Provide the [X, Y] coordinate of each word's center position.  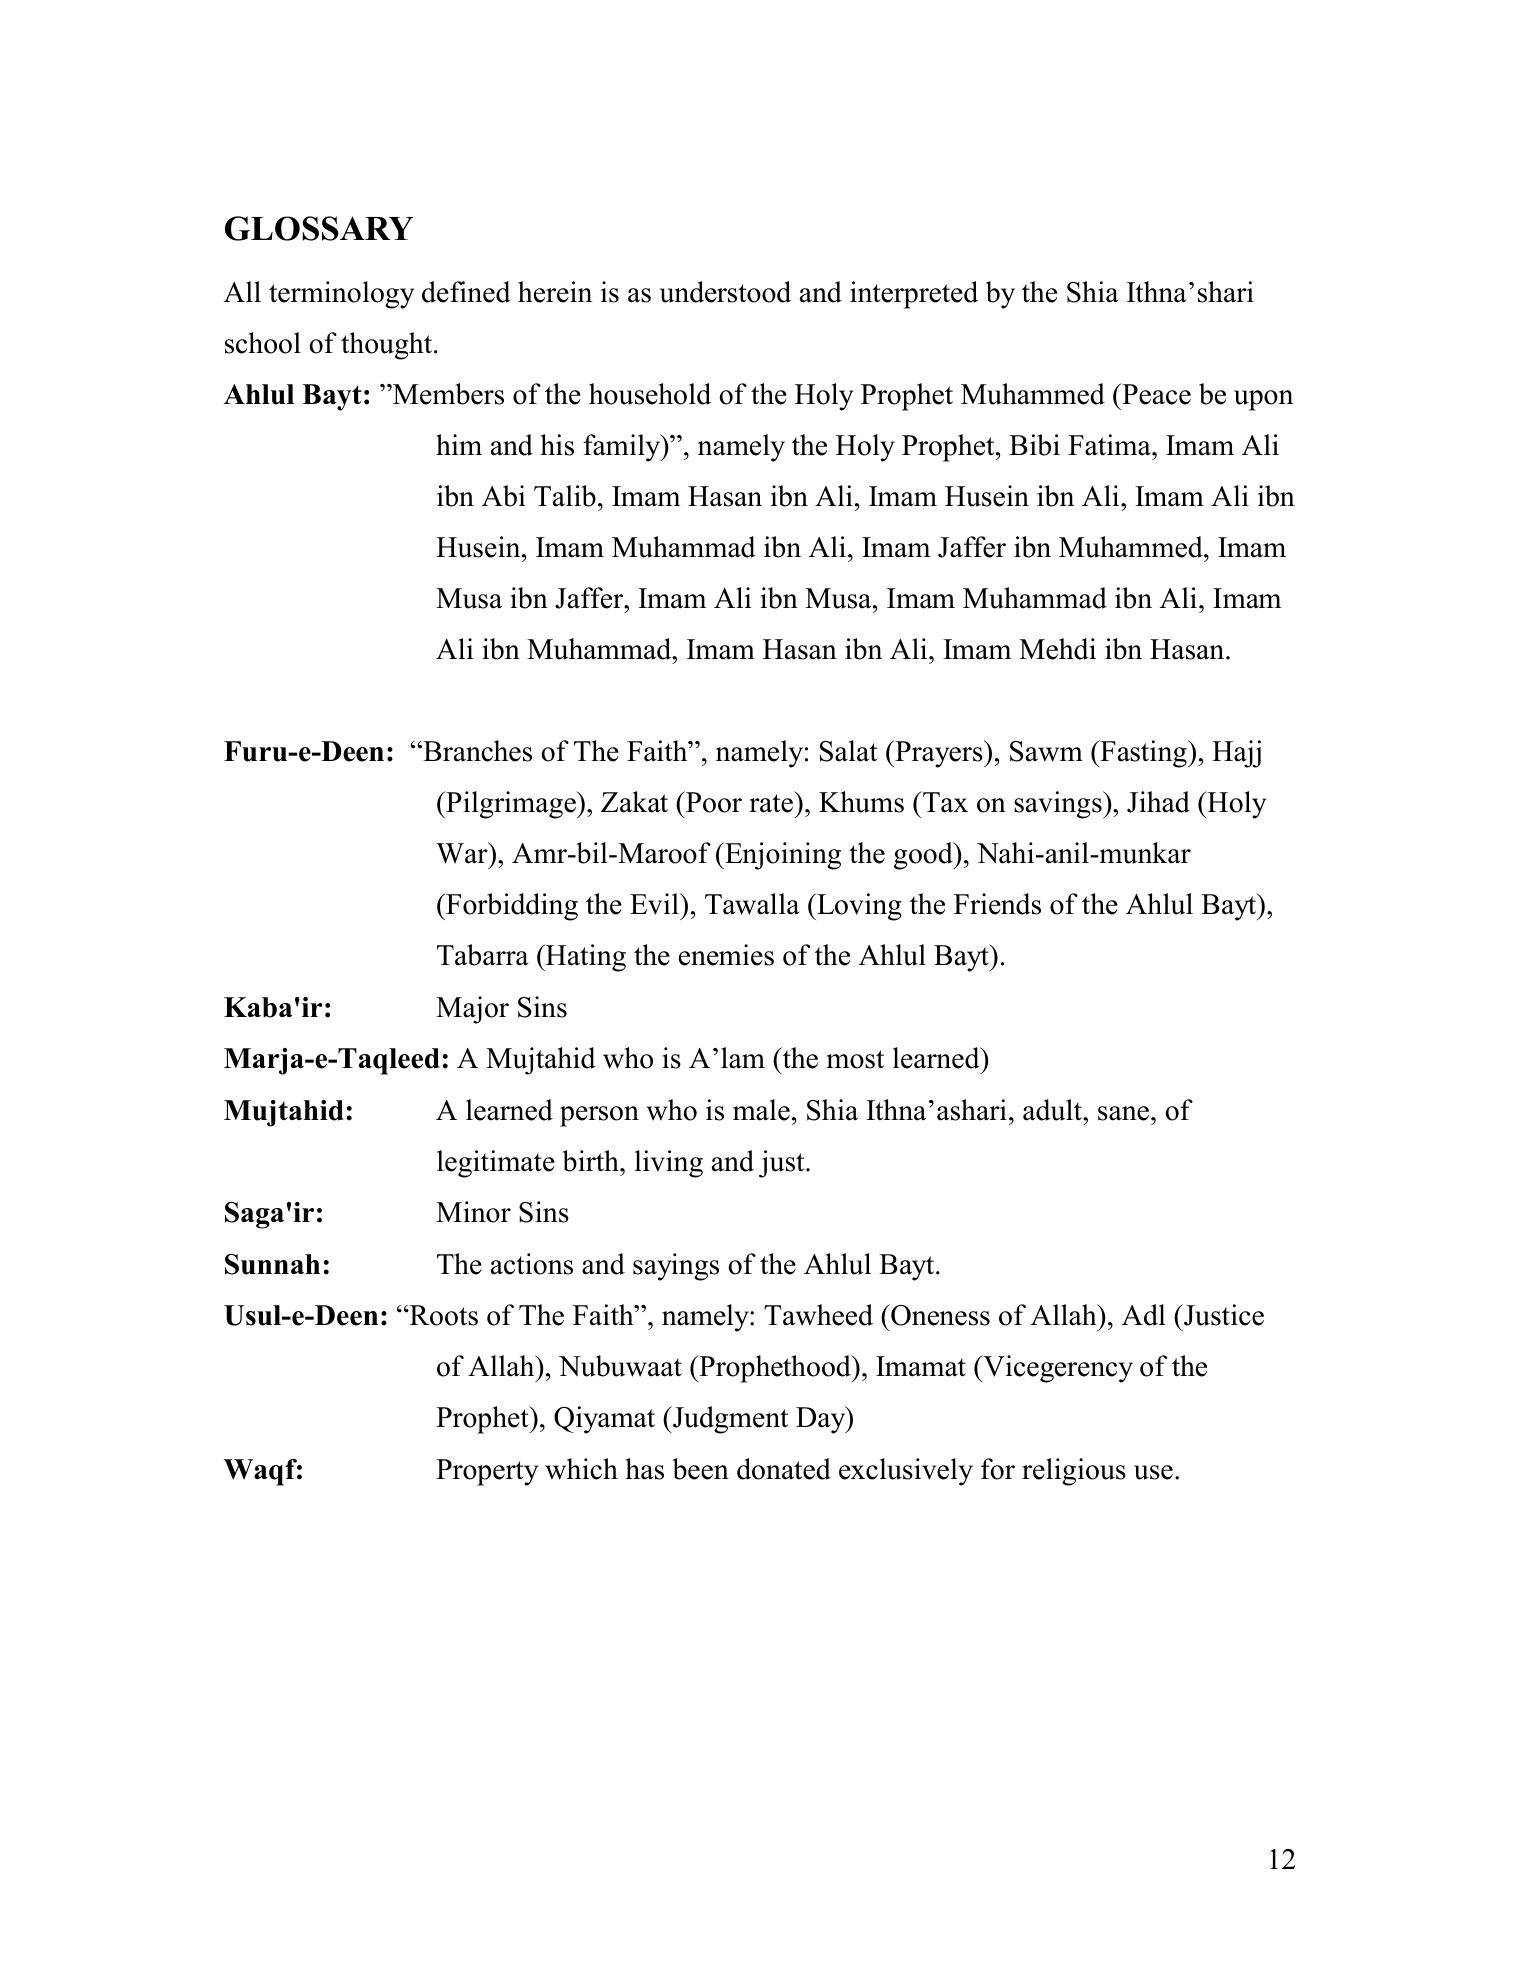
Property [487, 1472]
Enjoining [782, 856]
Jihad [1158, 802]
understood [725, 292]
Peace [1155, 394]
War [463, 853]
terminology [341, 295]
